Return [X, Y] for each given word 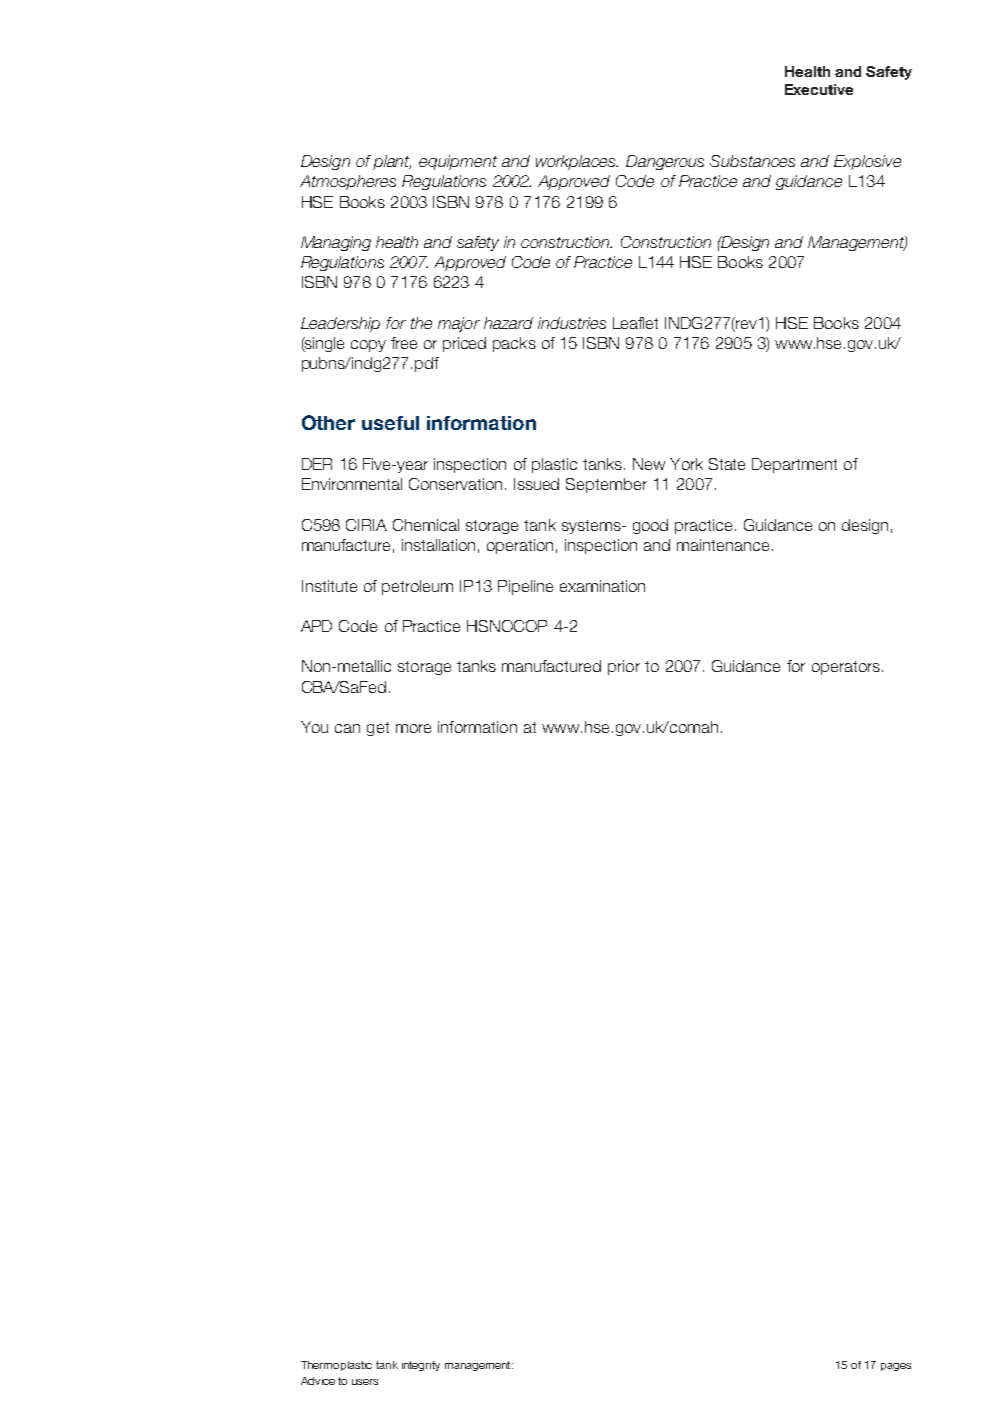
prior [624, 667]
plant [392, 162]
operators [846, 668]
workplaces [577, 162]
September [606, 485]
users [365, 1382]
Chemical [426, 525]
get [378, 729]
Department [794, 465]
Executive [819, 89]
